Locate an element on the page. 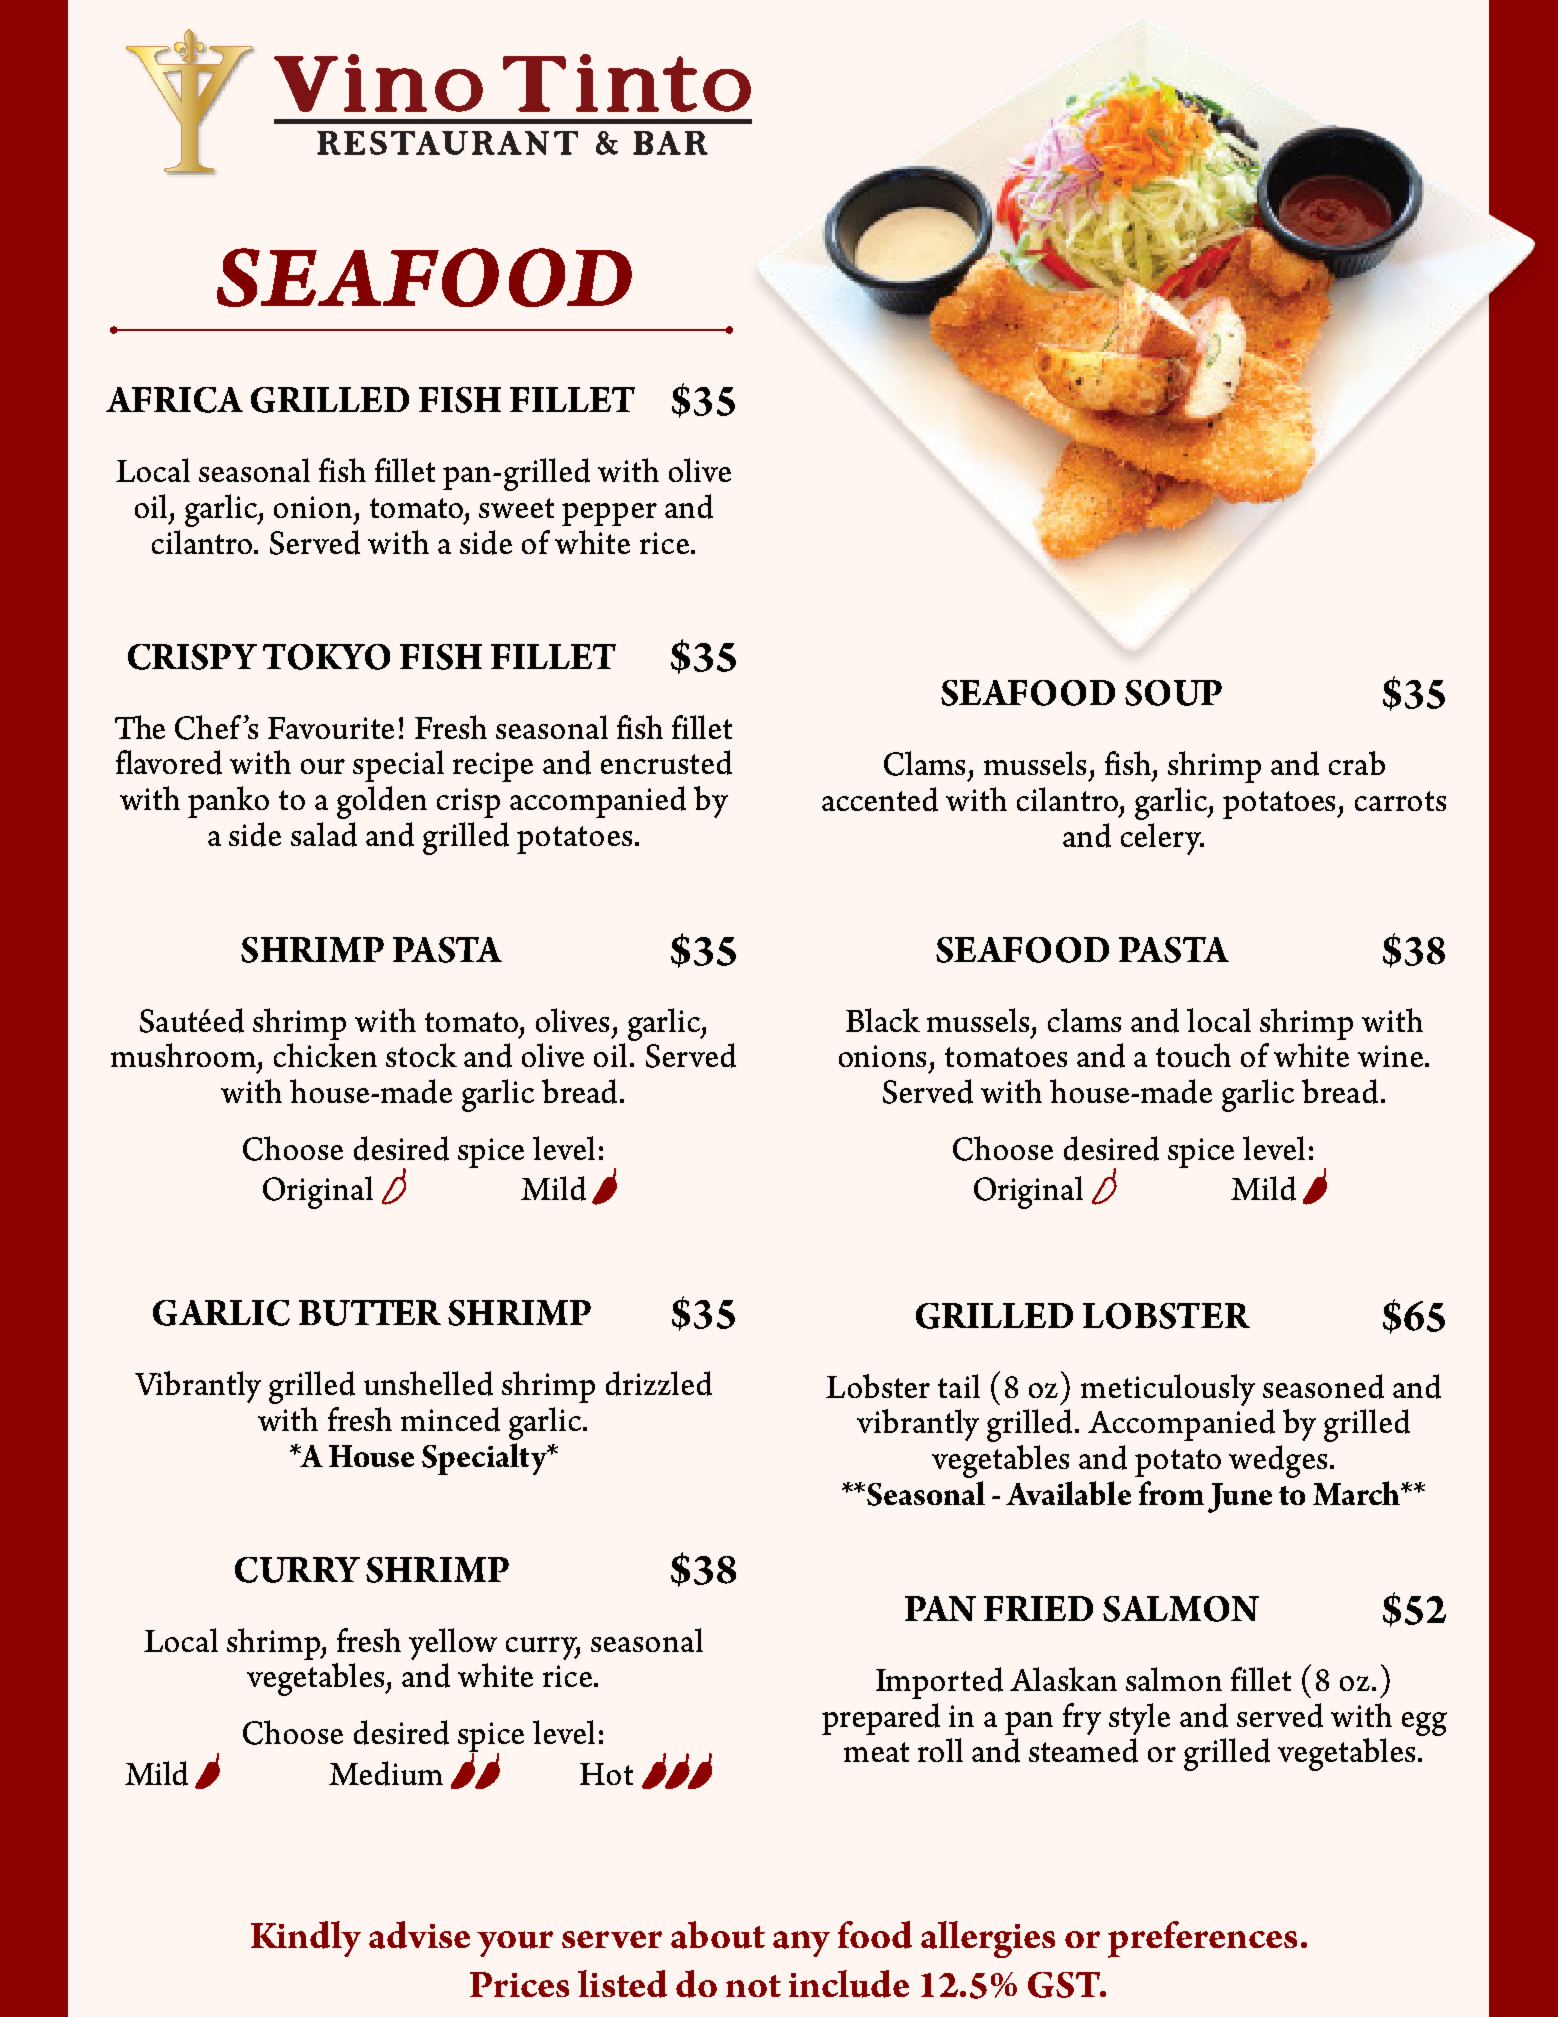 The height and width of the document is (2017, 1558). Kindly is located at coordinates (306, 1939).
